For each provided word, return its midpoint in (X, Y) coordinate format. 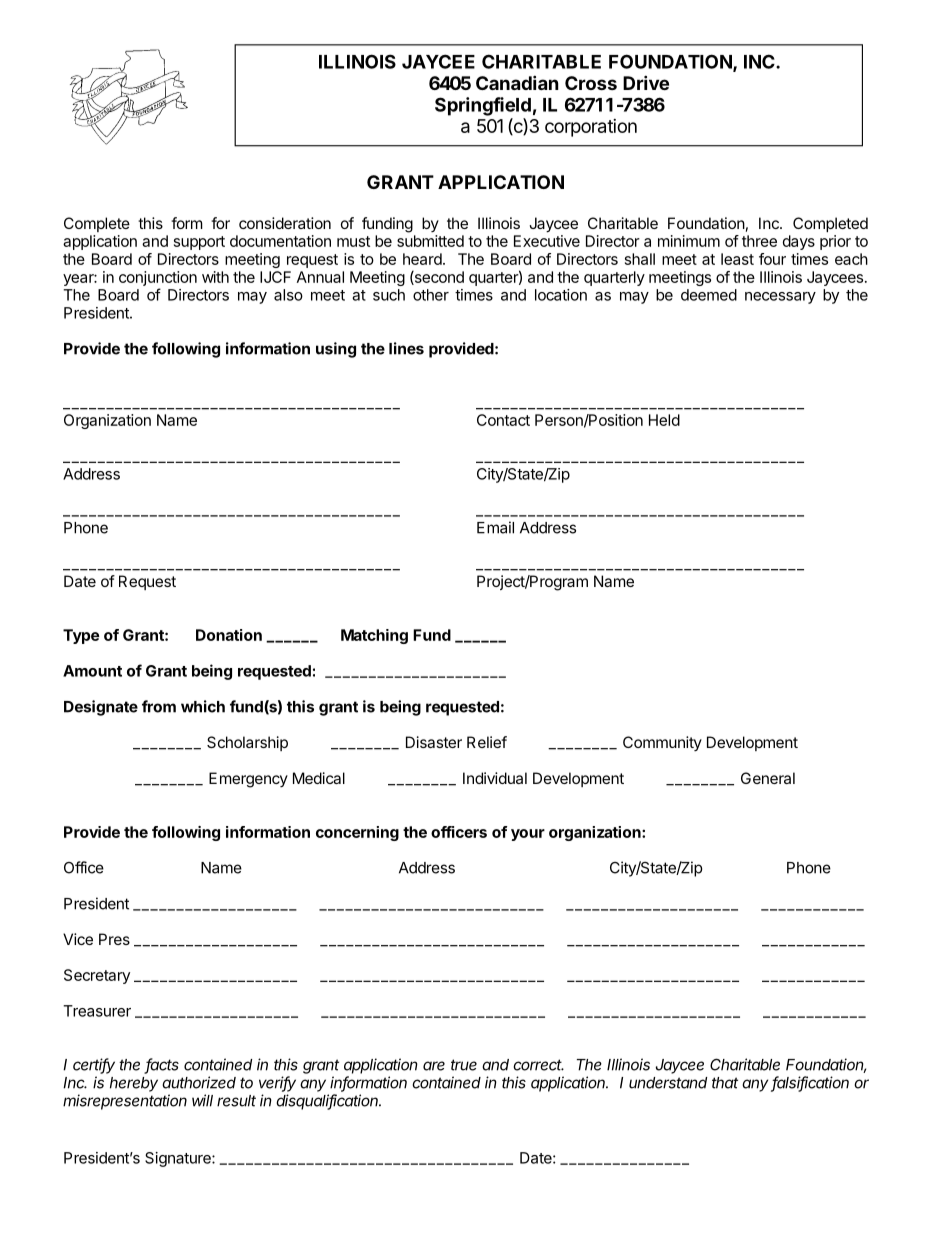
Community (662, 743)
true (464, 1065)
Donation (229, 635)
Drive (646, 82)
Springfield (483, 106)
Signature (179, 1159)
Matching (374, 636)
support (199, 243)
